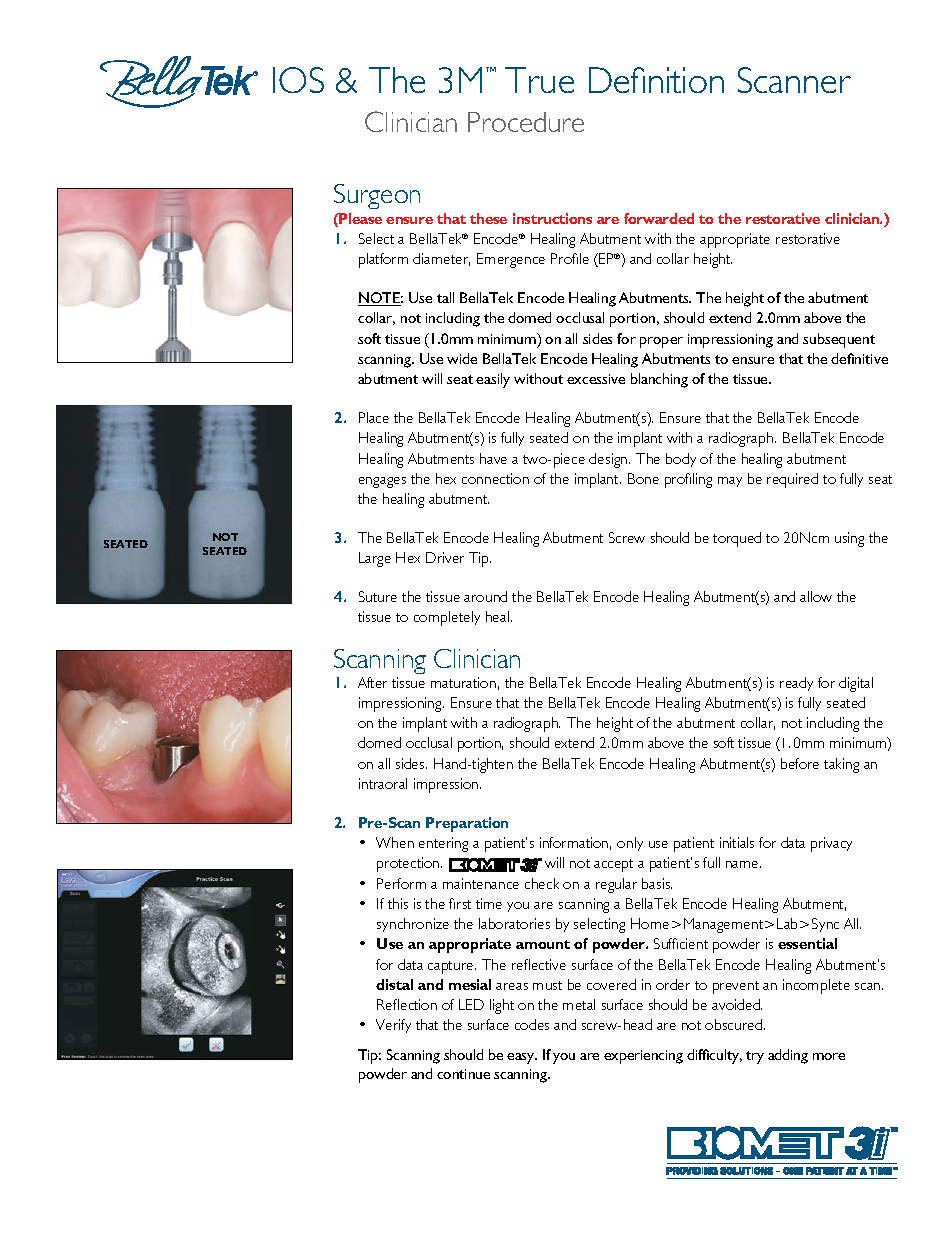 Image resolution: width=952 pixels, height=1233 pixels. I want to click on Verify, so click(393, 1026).
